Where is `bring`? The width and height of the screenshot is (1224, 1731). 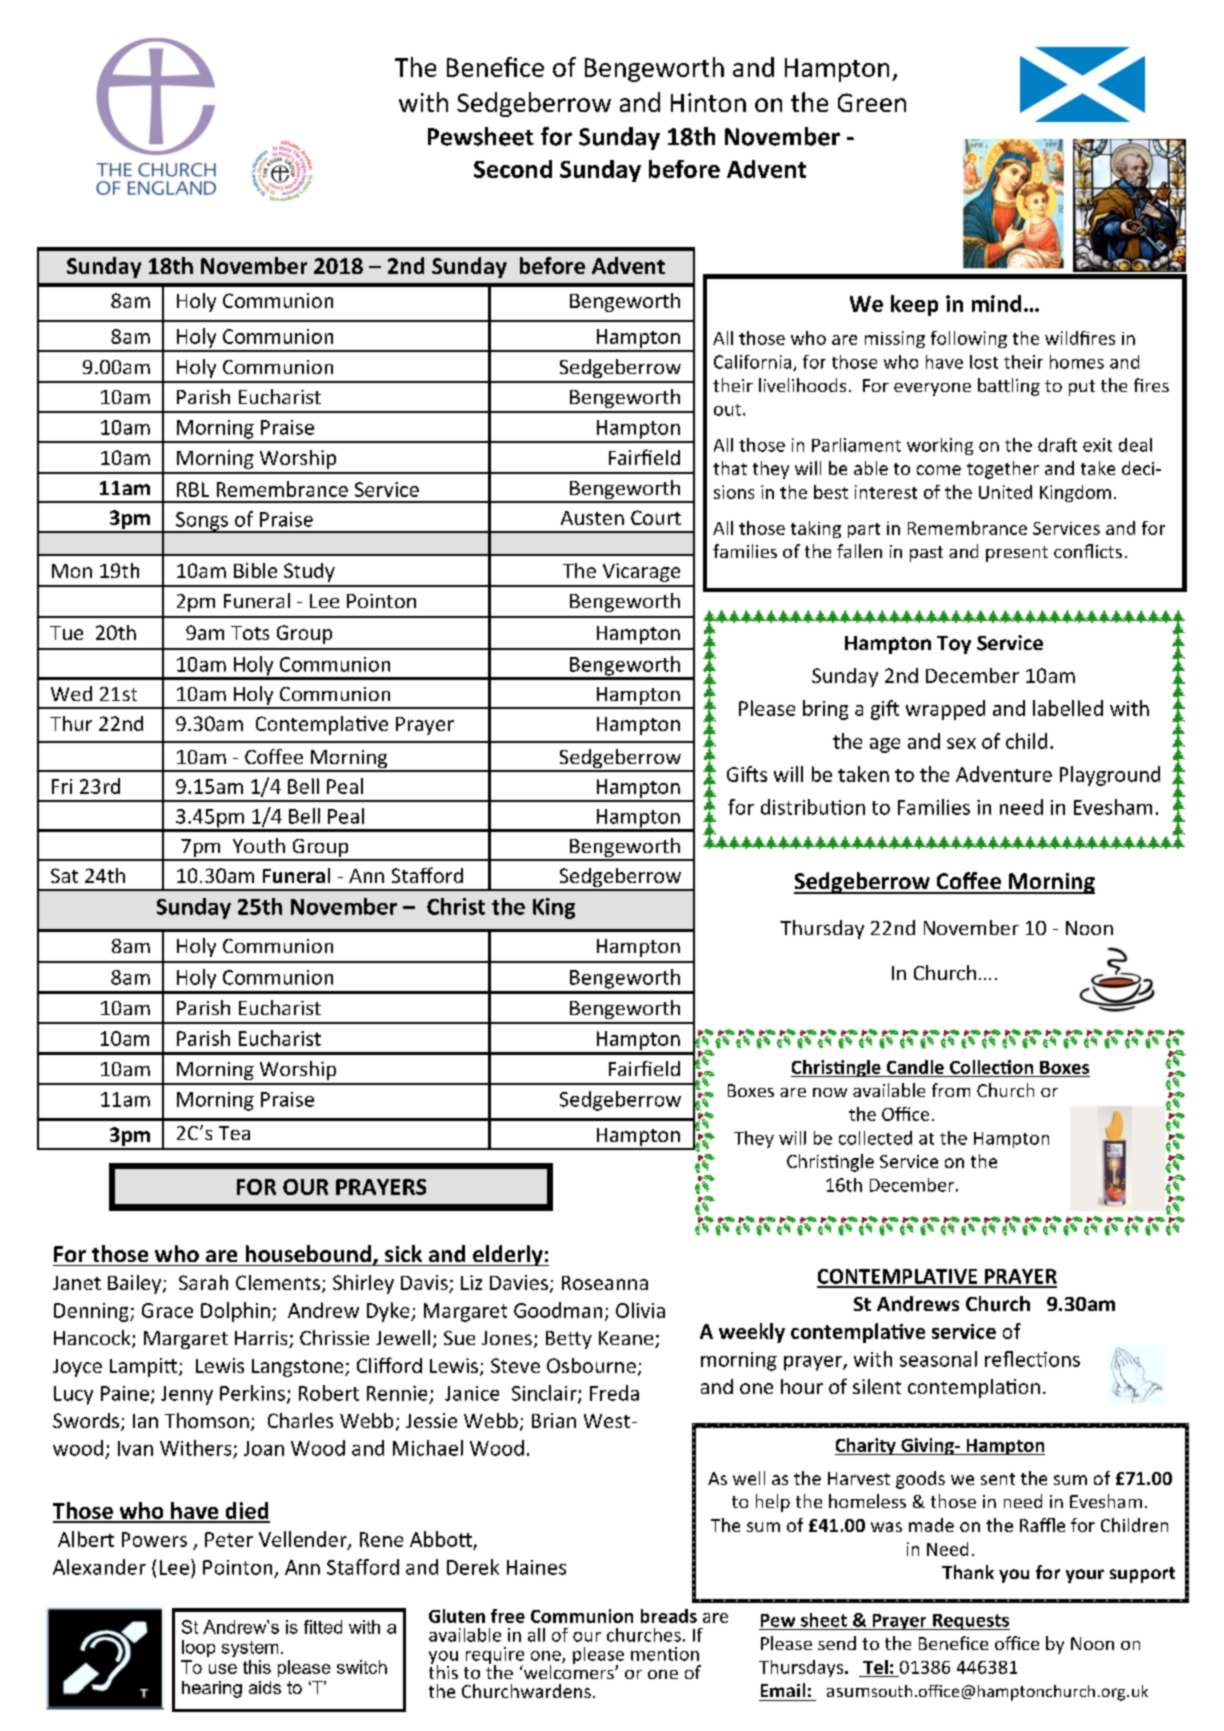 bring is located at coordinates (825, 710).
